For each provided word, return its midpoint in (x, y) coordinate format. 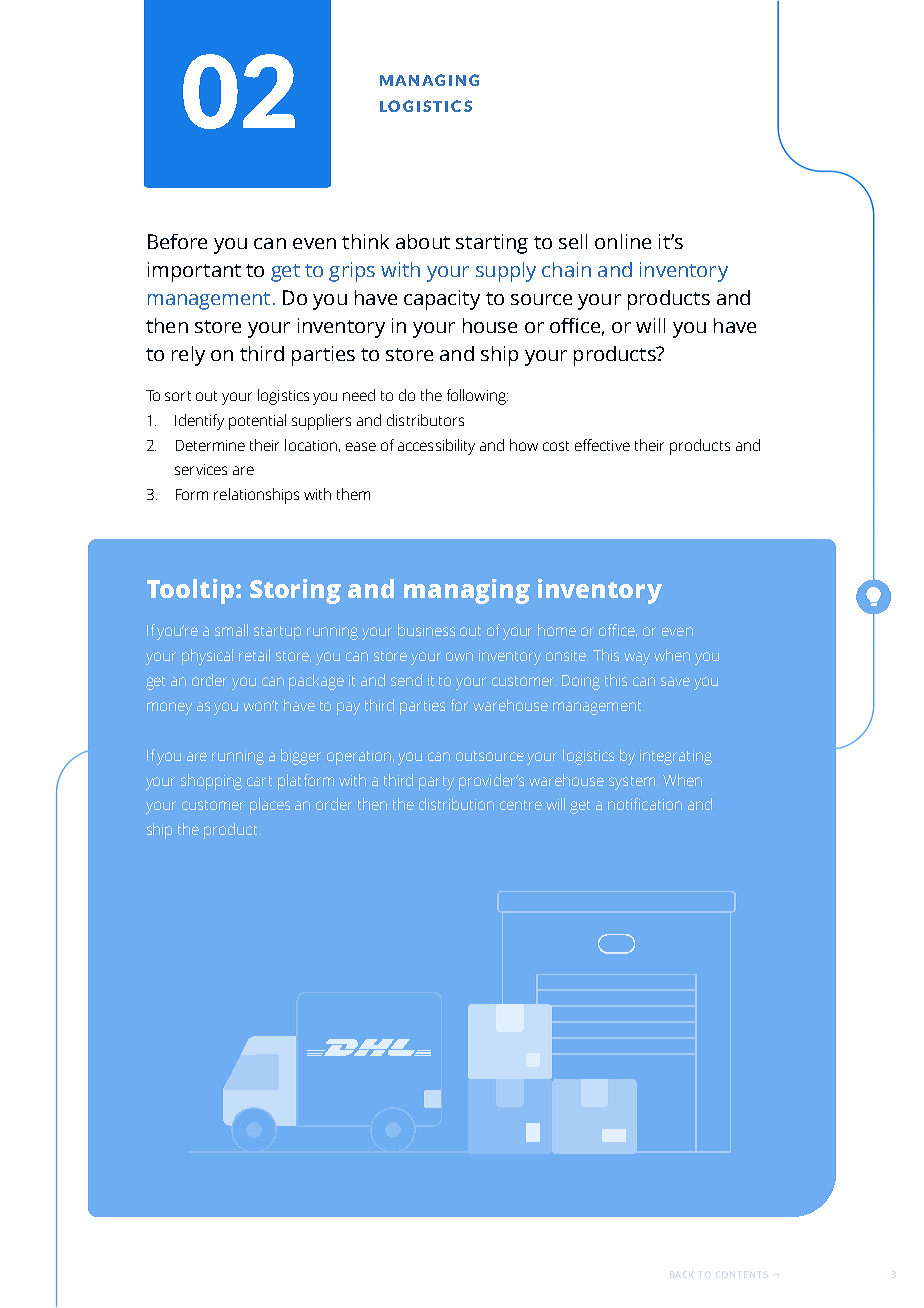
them (353, 494)
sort (178, 396)
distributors (425, 420)
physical (207, 657)
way (637, 658)
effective (602, 445)
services (201, 469)
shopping (211, 782)
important (194, 272)
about (423, 241)
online (623, 241)
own (459, 656)
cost (556, 446)
